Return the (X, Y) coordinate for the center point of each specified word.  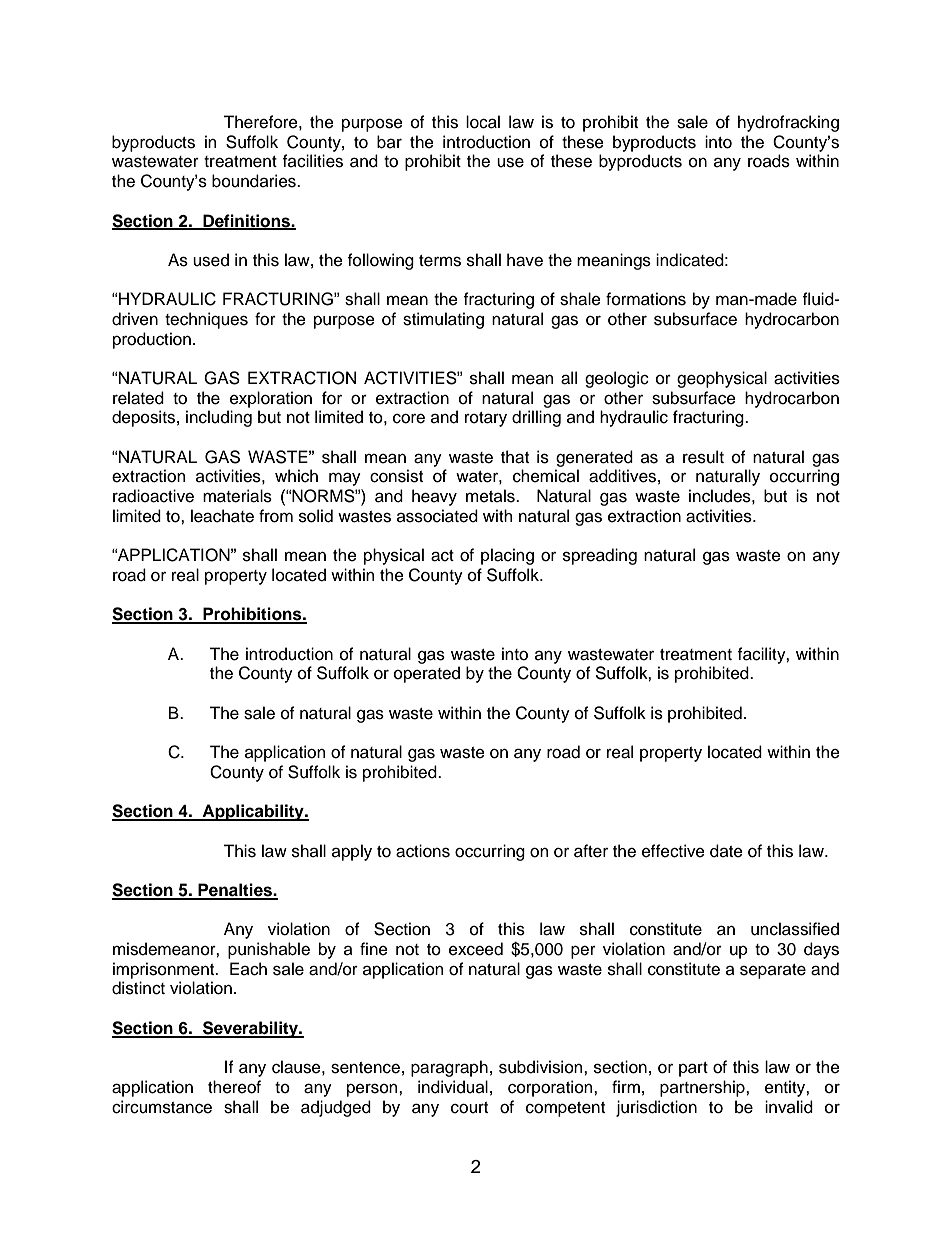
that (515, 457)
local (483, 122)
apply (352, 852)
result (703, 457)
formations (646, 299)
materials (237, 496)
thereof (234, 1087)
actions (423, 851)
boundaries (255, 181)
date (726, 851)
